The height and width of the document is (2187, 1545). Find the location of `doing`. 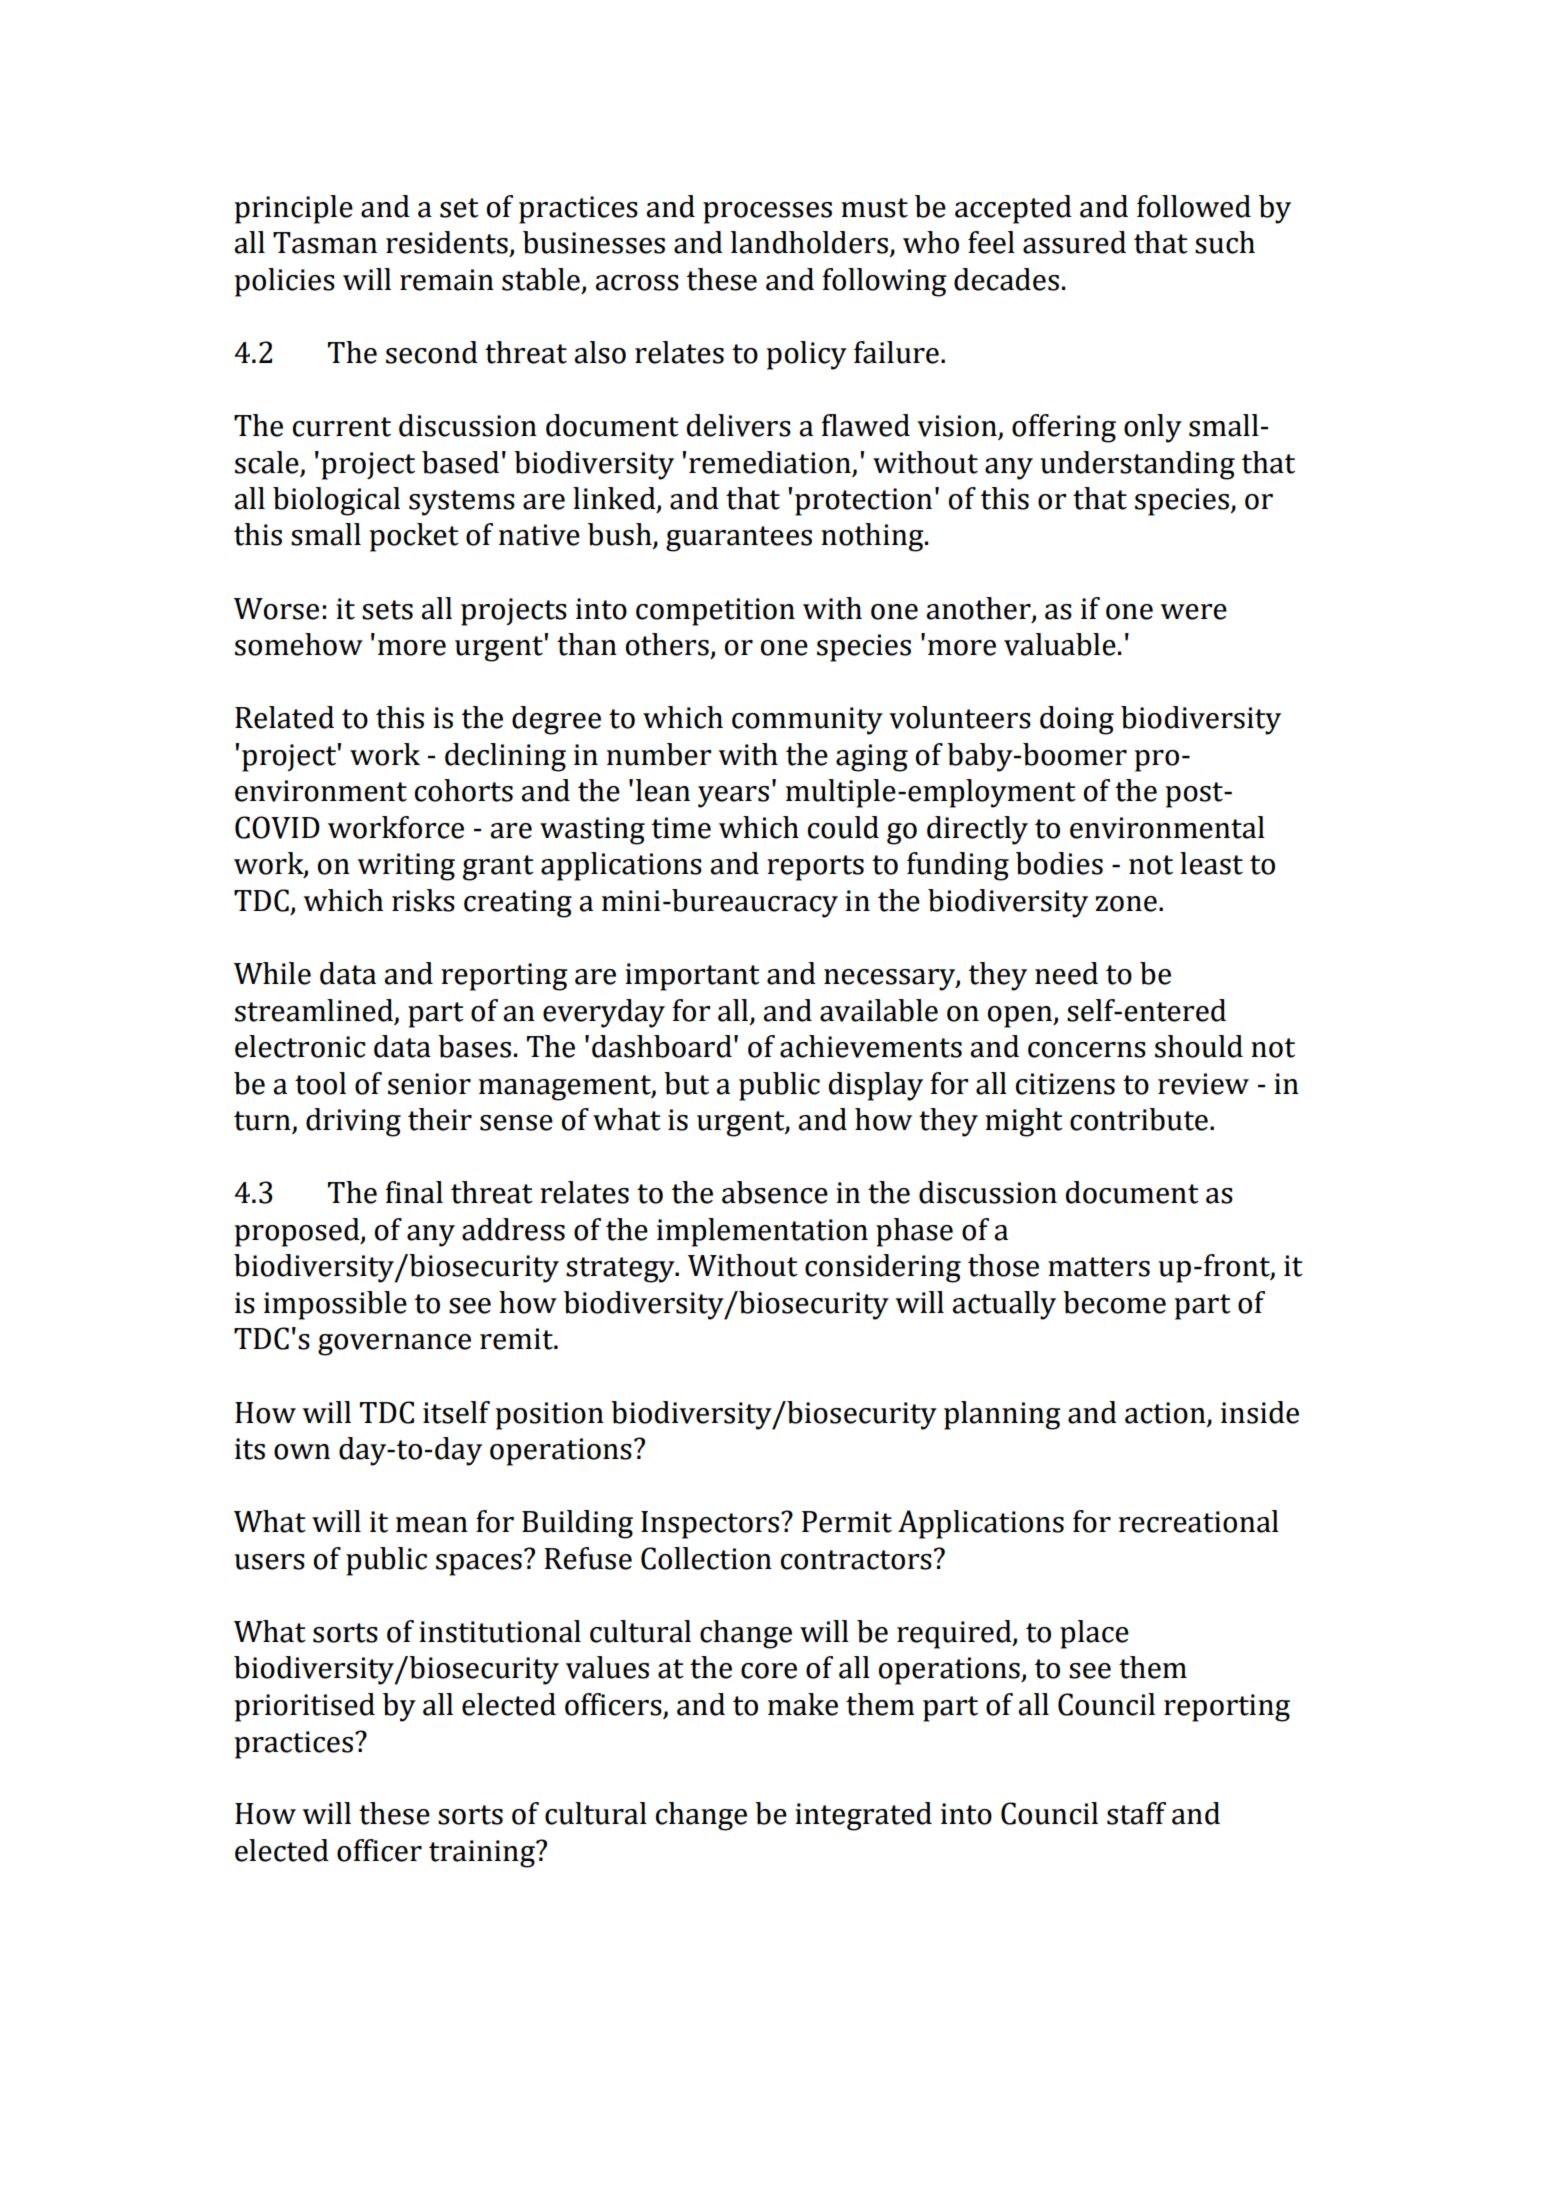

doing is located at coordinates (1077, 720).
